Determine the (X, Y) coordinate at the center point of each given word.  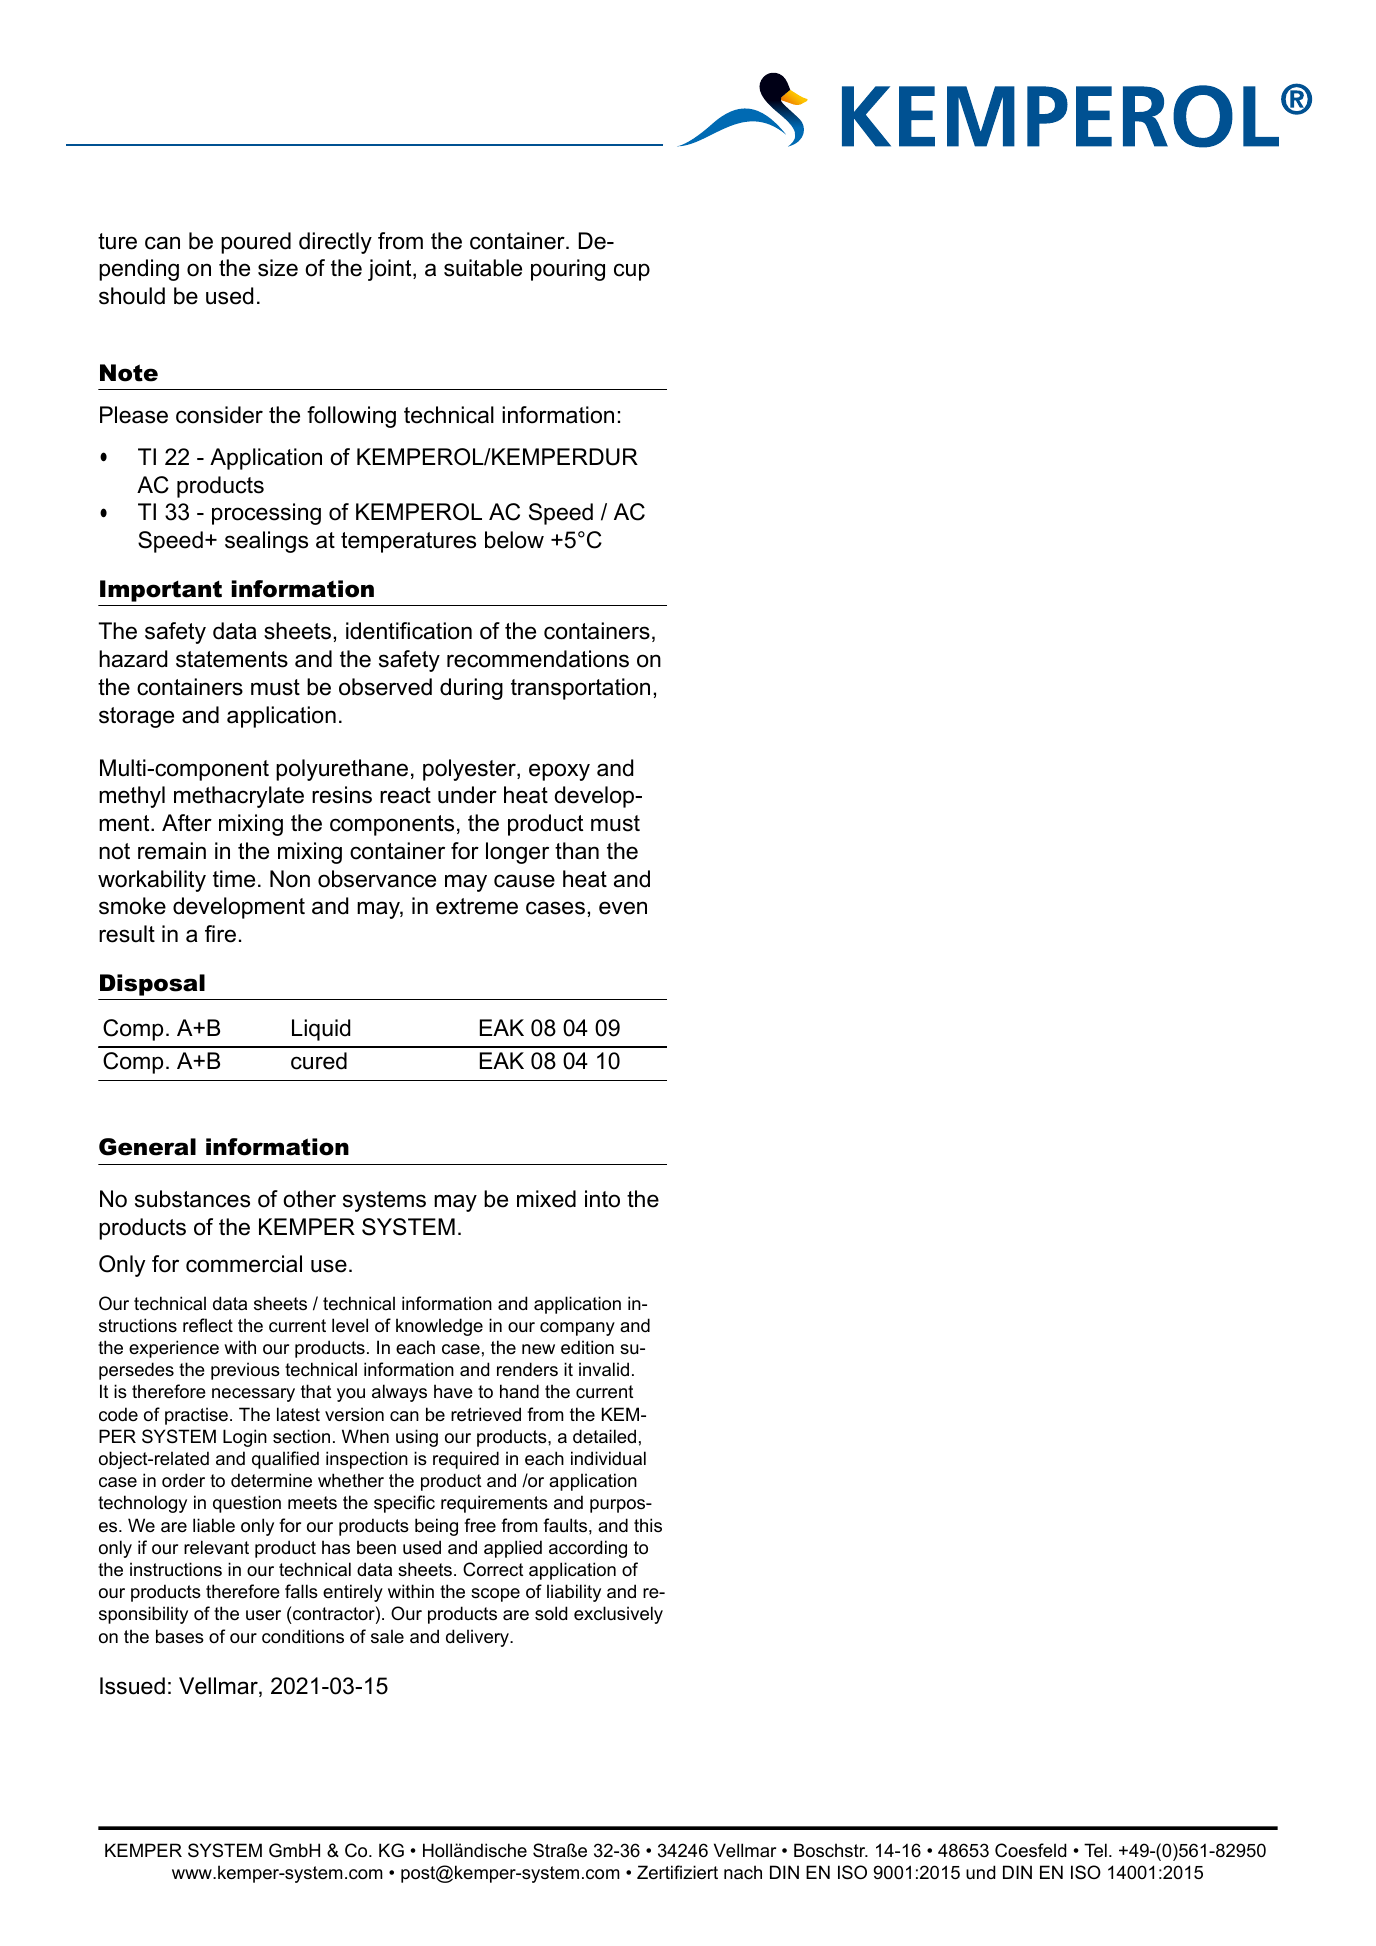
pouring (568, 270)
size (278, 268)
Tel (1095, 1850)
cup (632, 272)
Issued (132, 1686)
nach (743, 1872)
